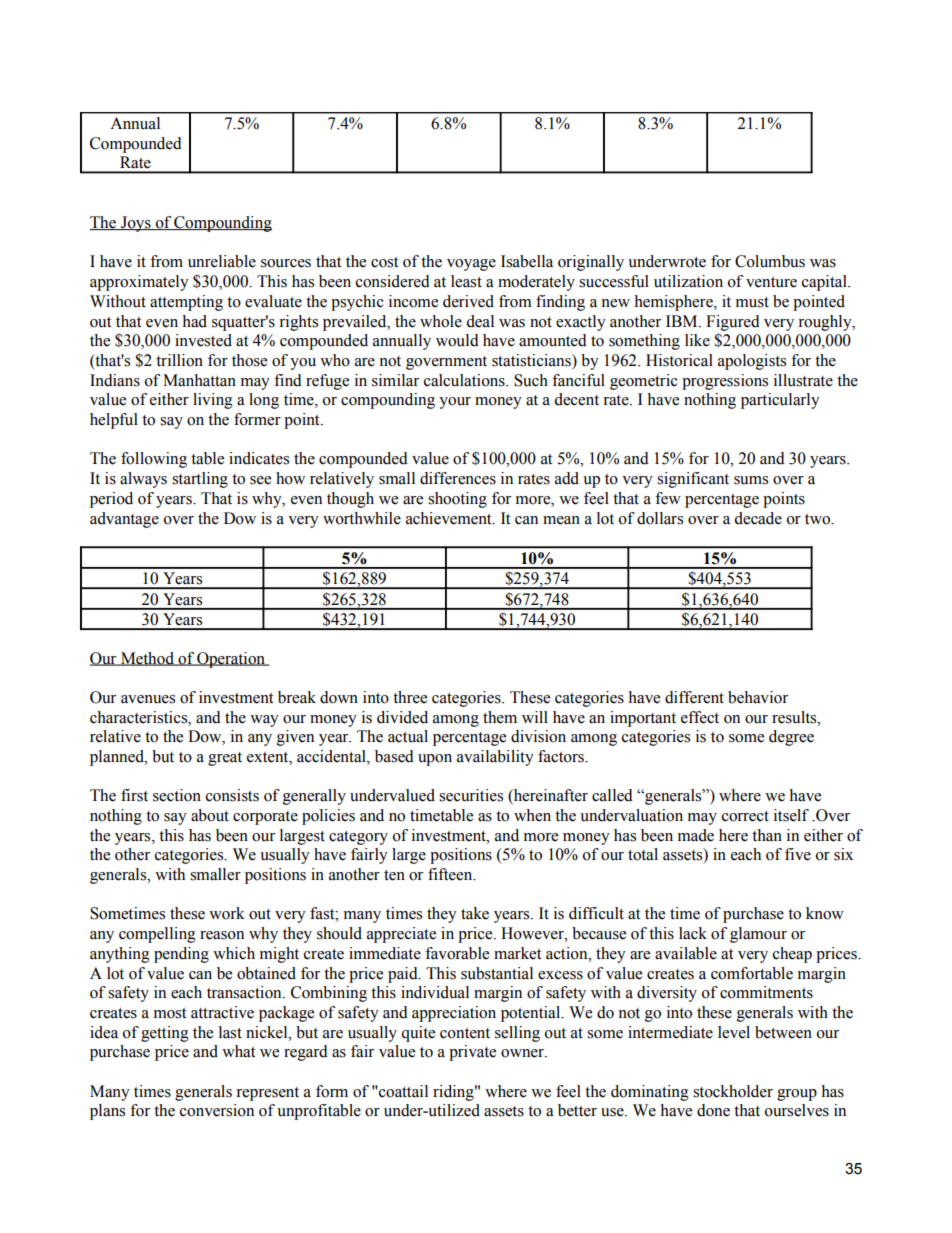  What do you see at coordinates (495, 758) in the page?
I see `availability` at bounding box center [495, 758].
